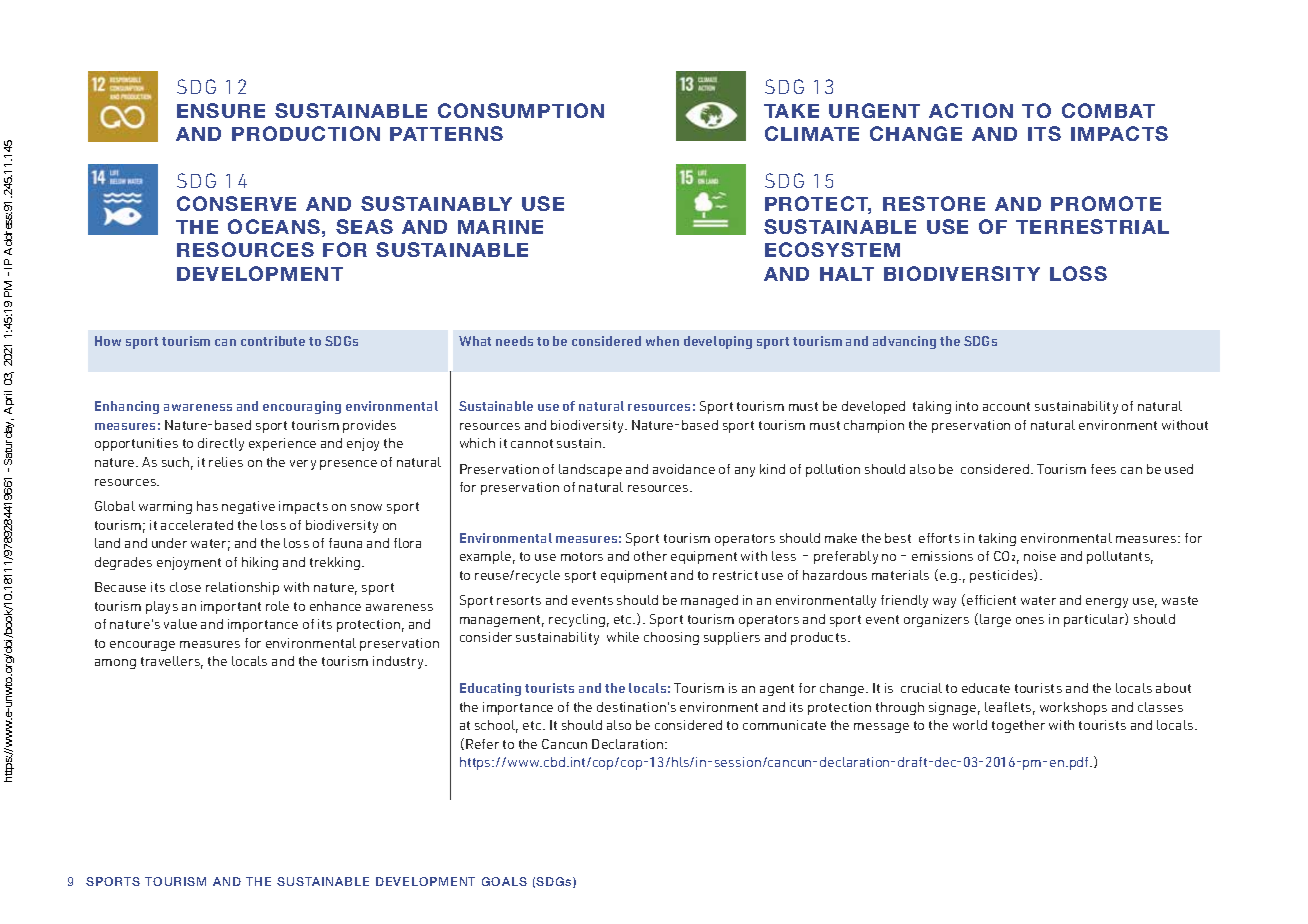 The height and width of the screenshot is (924, 1308). I want to click on CONSUMPTION, so click(521, 110).
